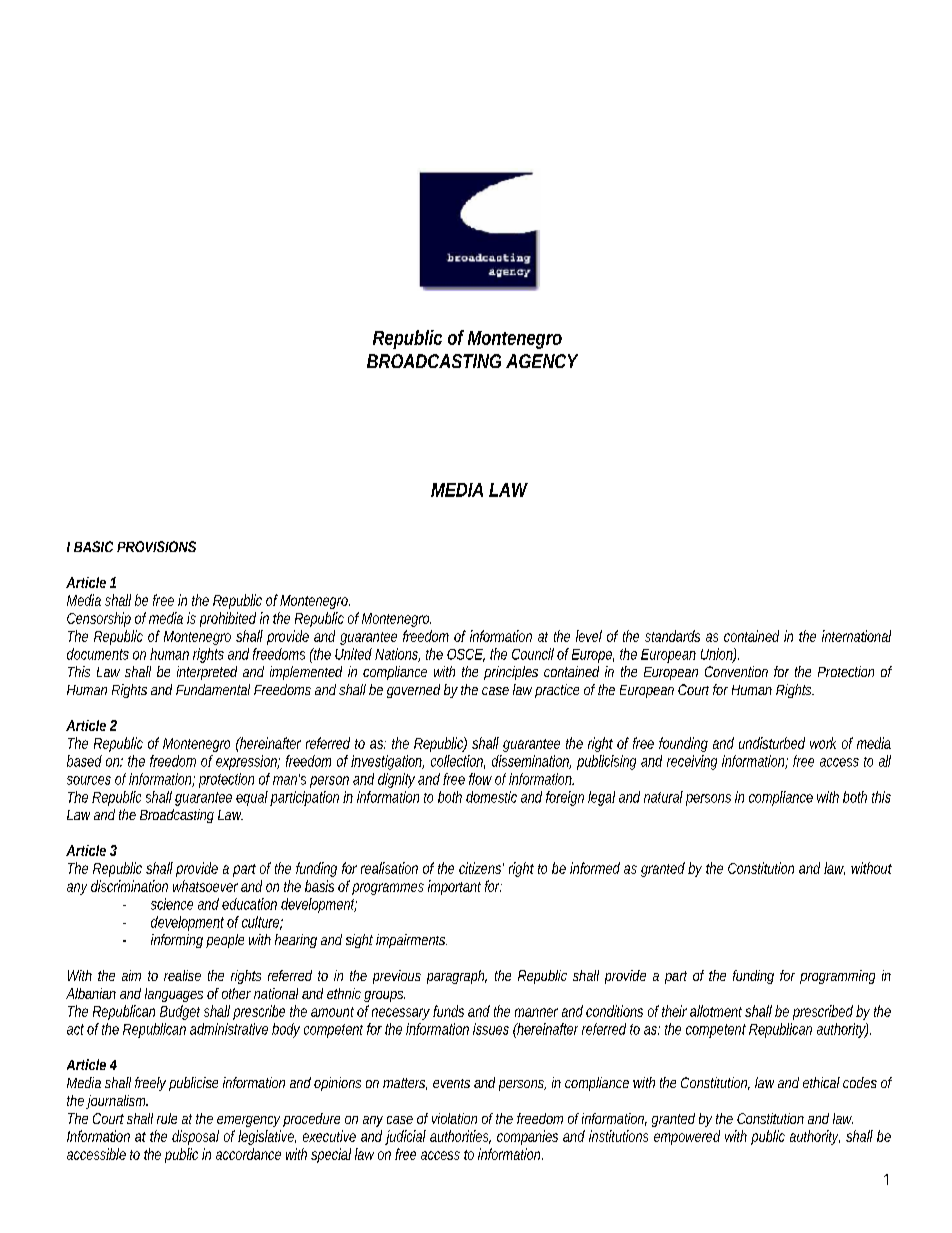 This document has width=952, height=1233. What do you see at coordinates (687, 1137) in the document?
I see `empowered` at bounding box center [687, 1137].
